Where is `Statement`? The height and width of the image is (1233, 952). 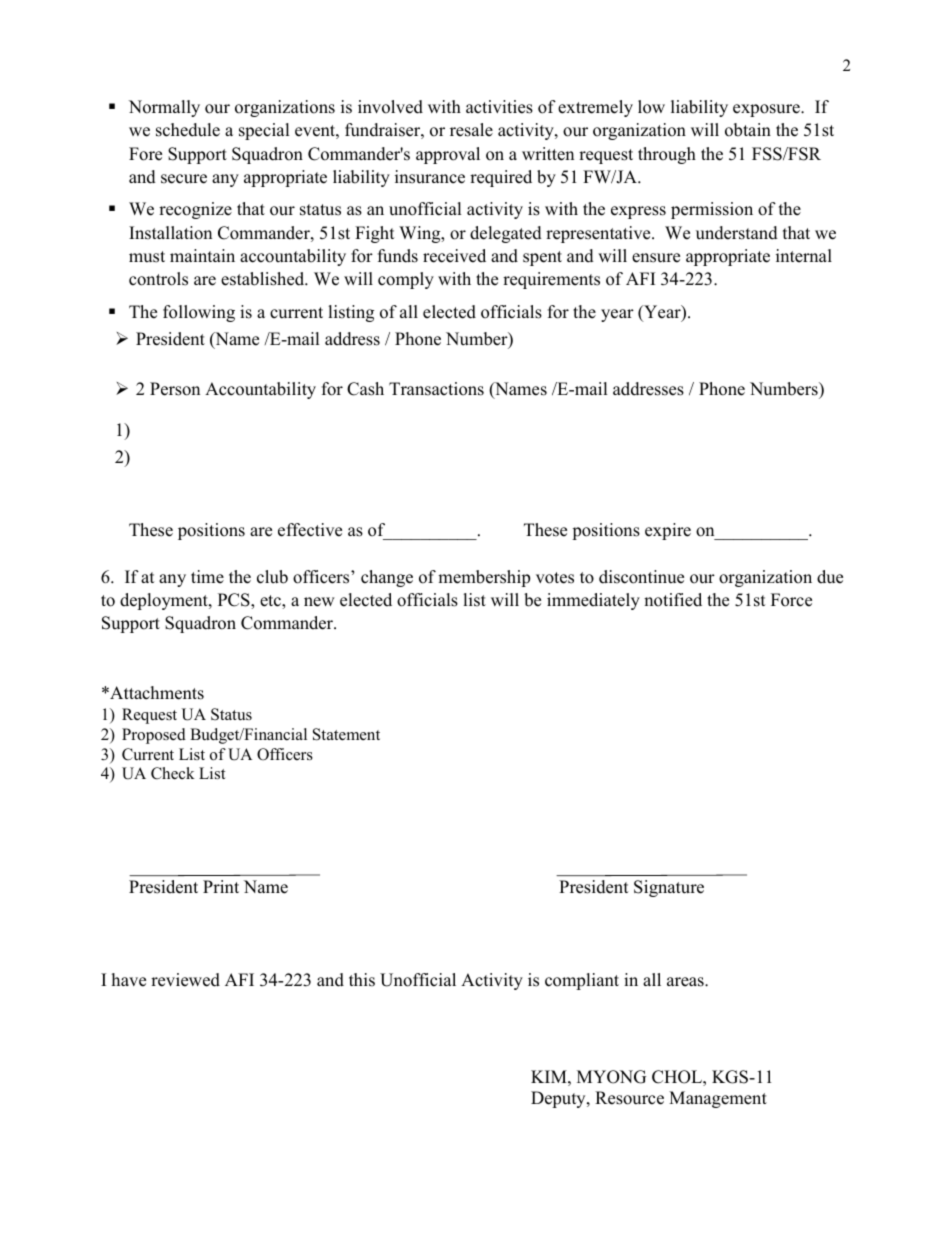
Statement is located at coordinates (346, 734).
